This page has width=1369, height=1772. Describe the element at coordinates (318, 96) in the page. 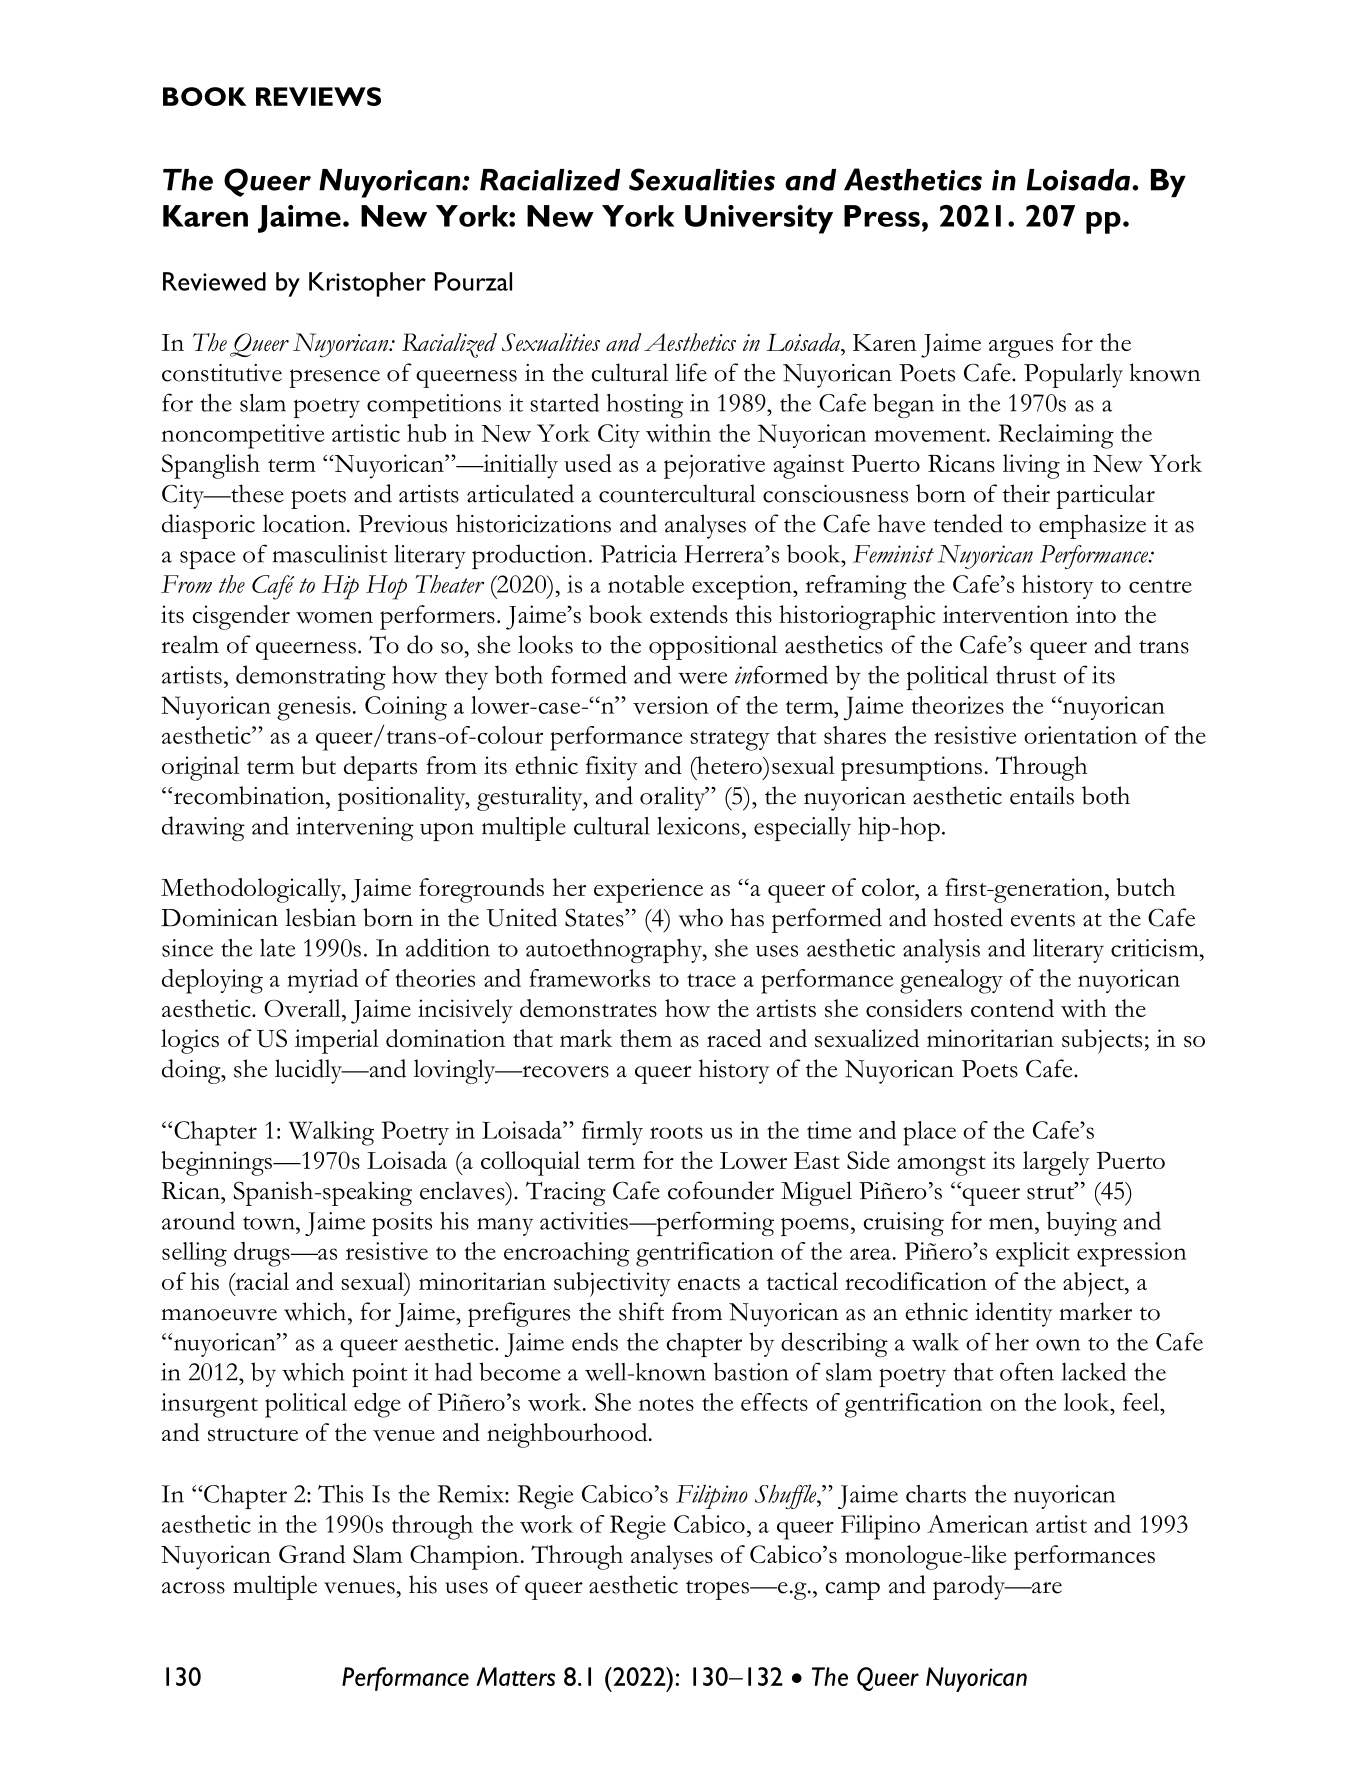

I see `REVIEWS` at that location.
